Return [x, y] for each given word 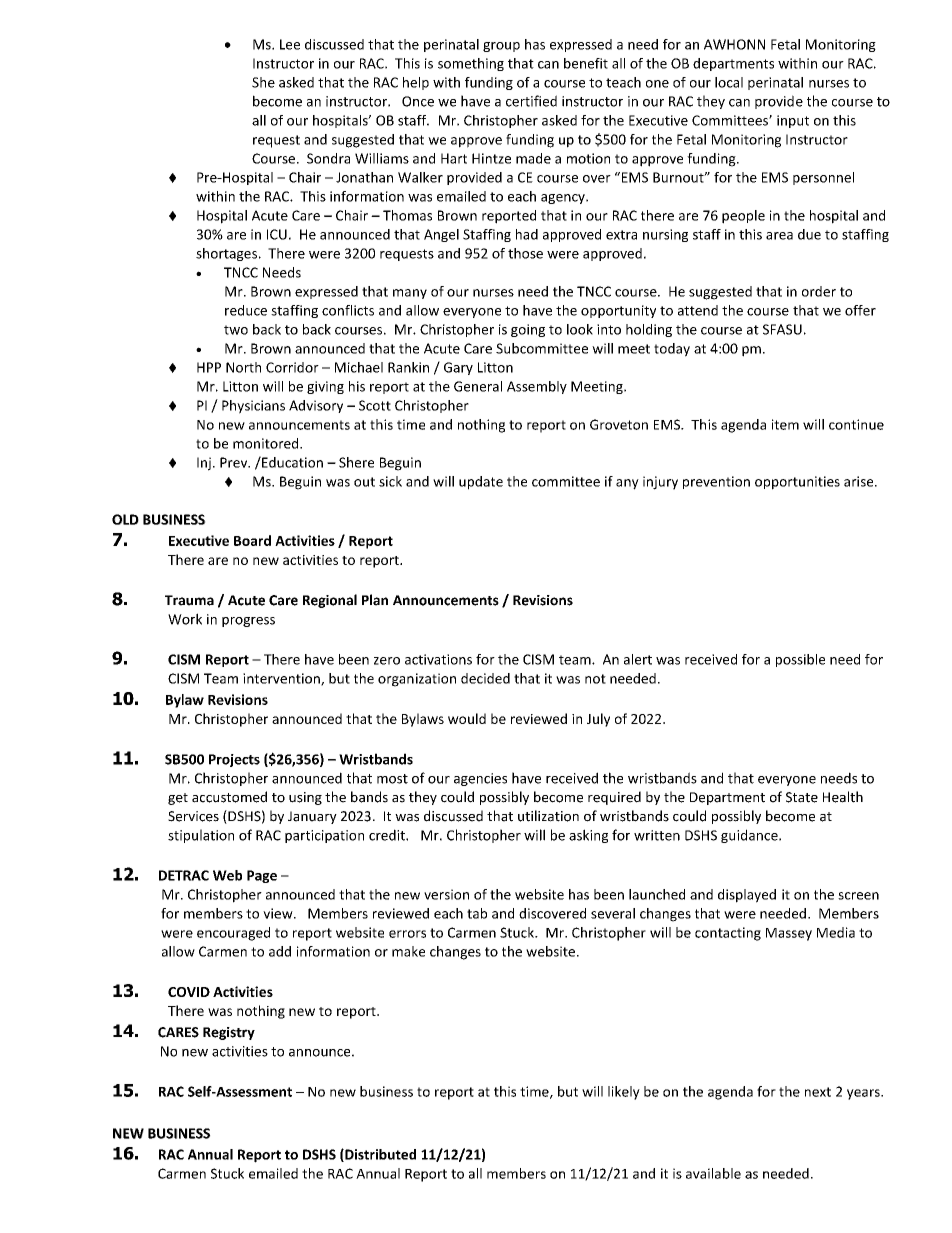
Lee [290, 44]
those [525, 253]
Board [252, 540]
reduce [246, 310]
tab [477, 913]
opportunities [797, 483]
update [481, 483]
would [467, 718]
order [819, 291]
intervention [282, 679]
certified [531, 101]
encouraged [233, 934]
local [729, 82]
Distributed [379, 1155]
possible [800, 660]
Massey [789, 934]
